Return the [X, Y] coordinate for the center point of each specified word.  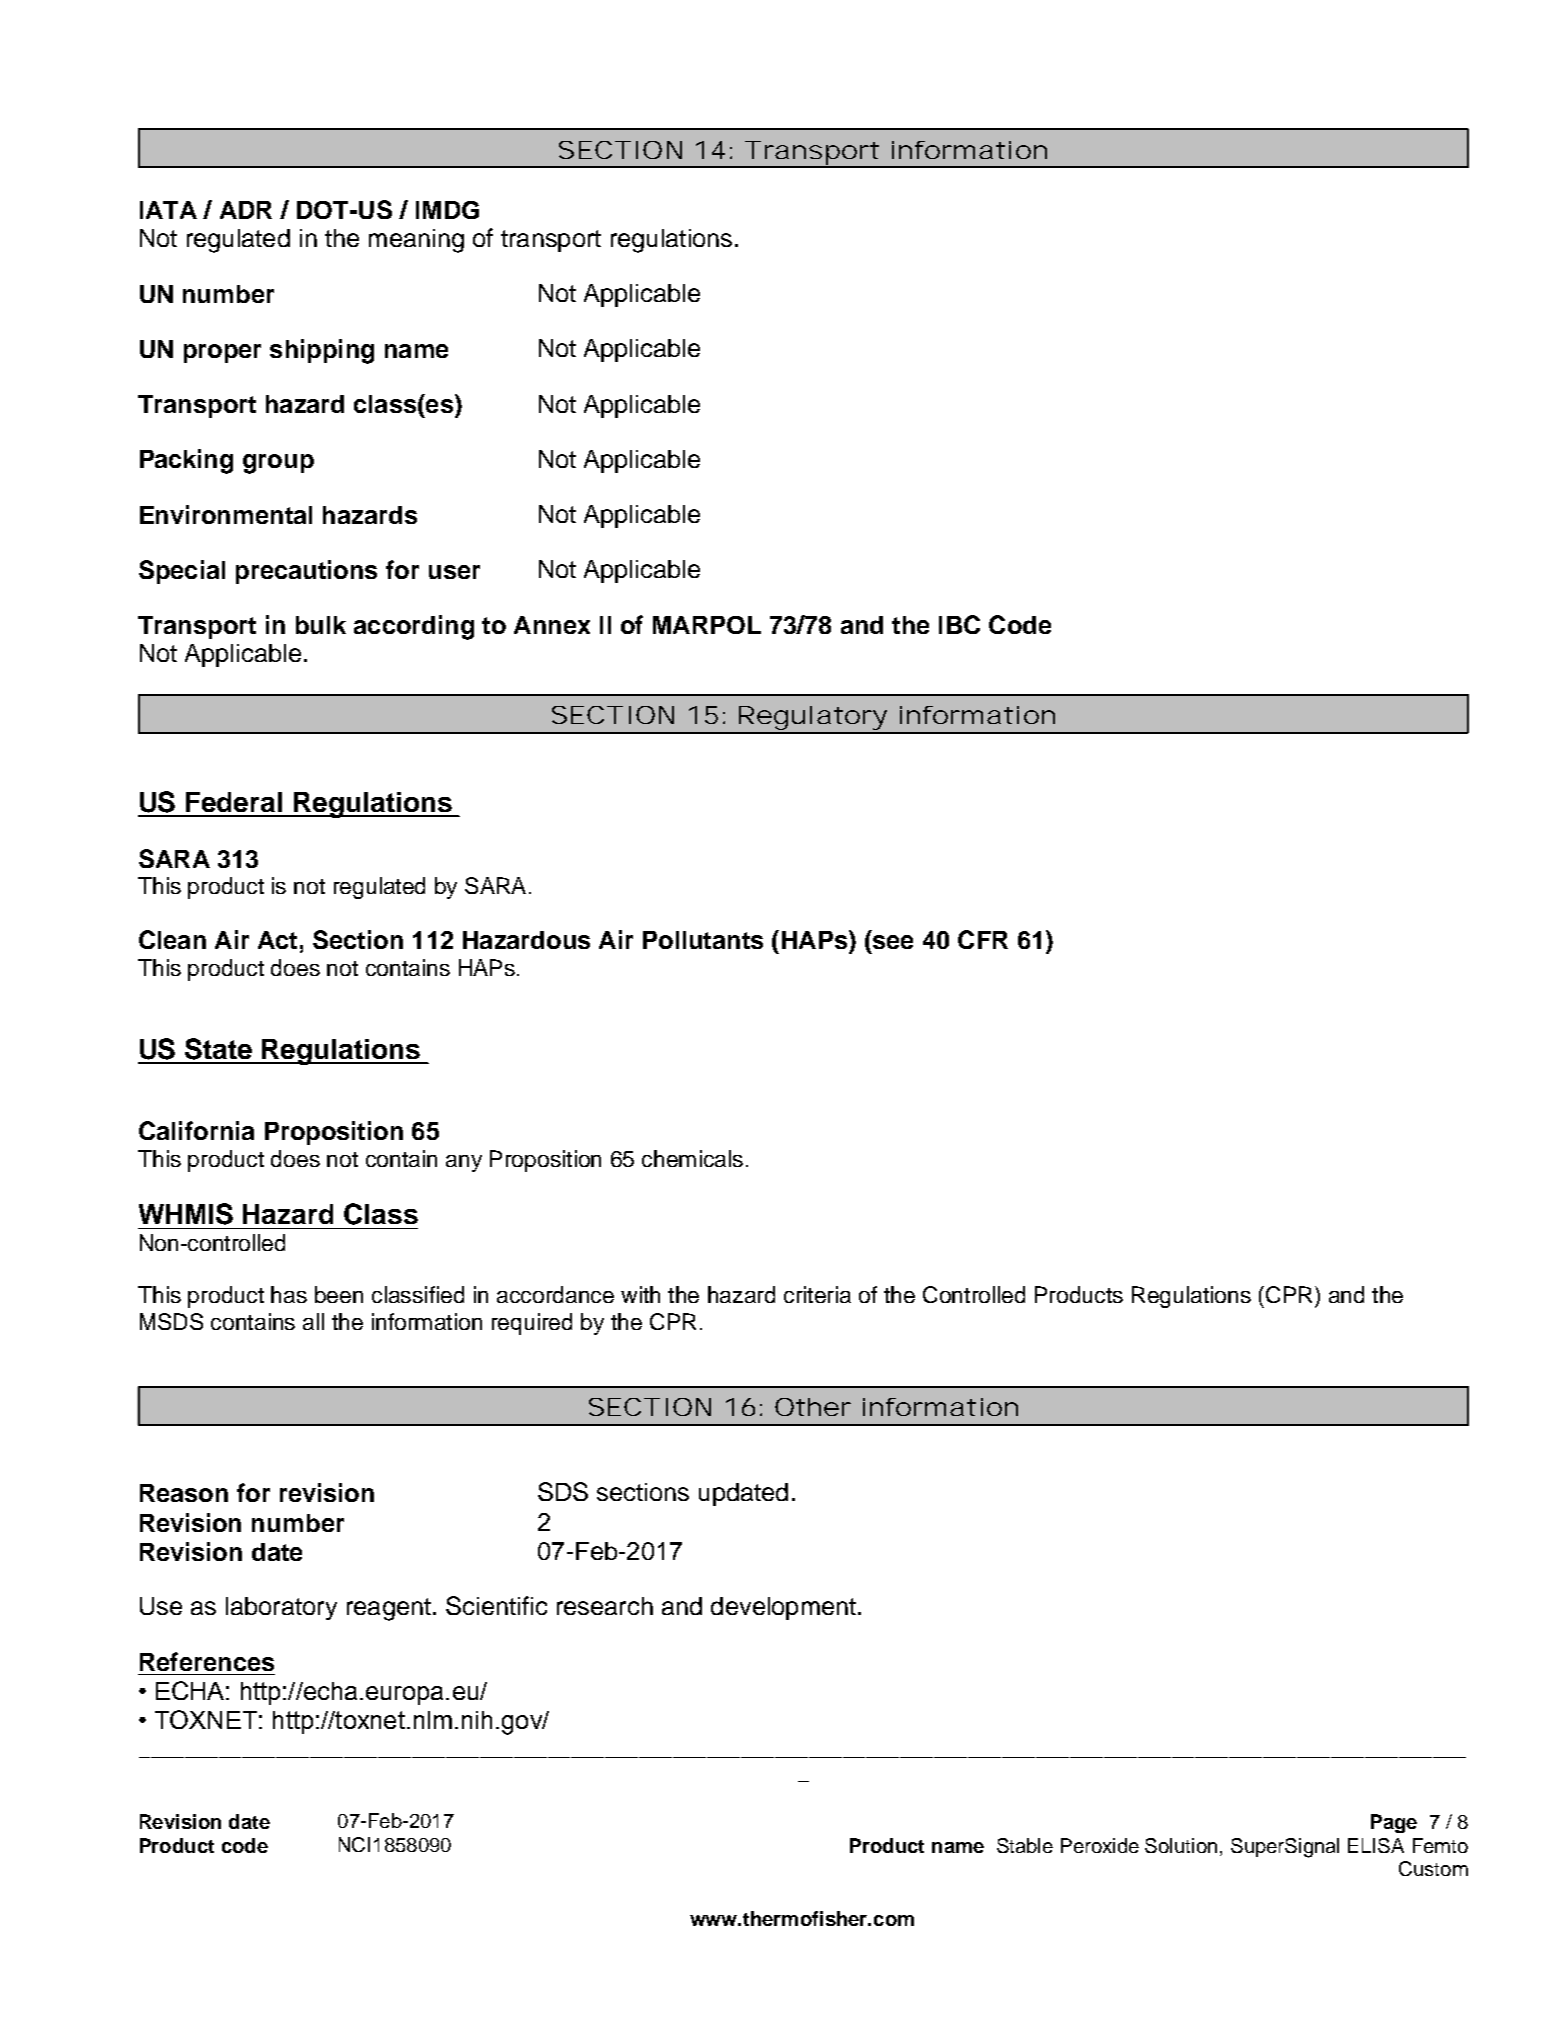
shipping [322, 351]
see [891, 943]
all [313, 1321]
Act [277, 940]
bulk [321, 625]
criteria [817, 1294]
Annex [552, 625]
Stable [1025, 1845]
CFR [983, 939]
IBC [959, 624]
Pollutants [703, 940]
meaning [416, 241]
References [207, 1661]
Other [813, 1407]
